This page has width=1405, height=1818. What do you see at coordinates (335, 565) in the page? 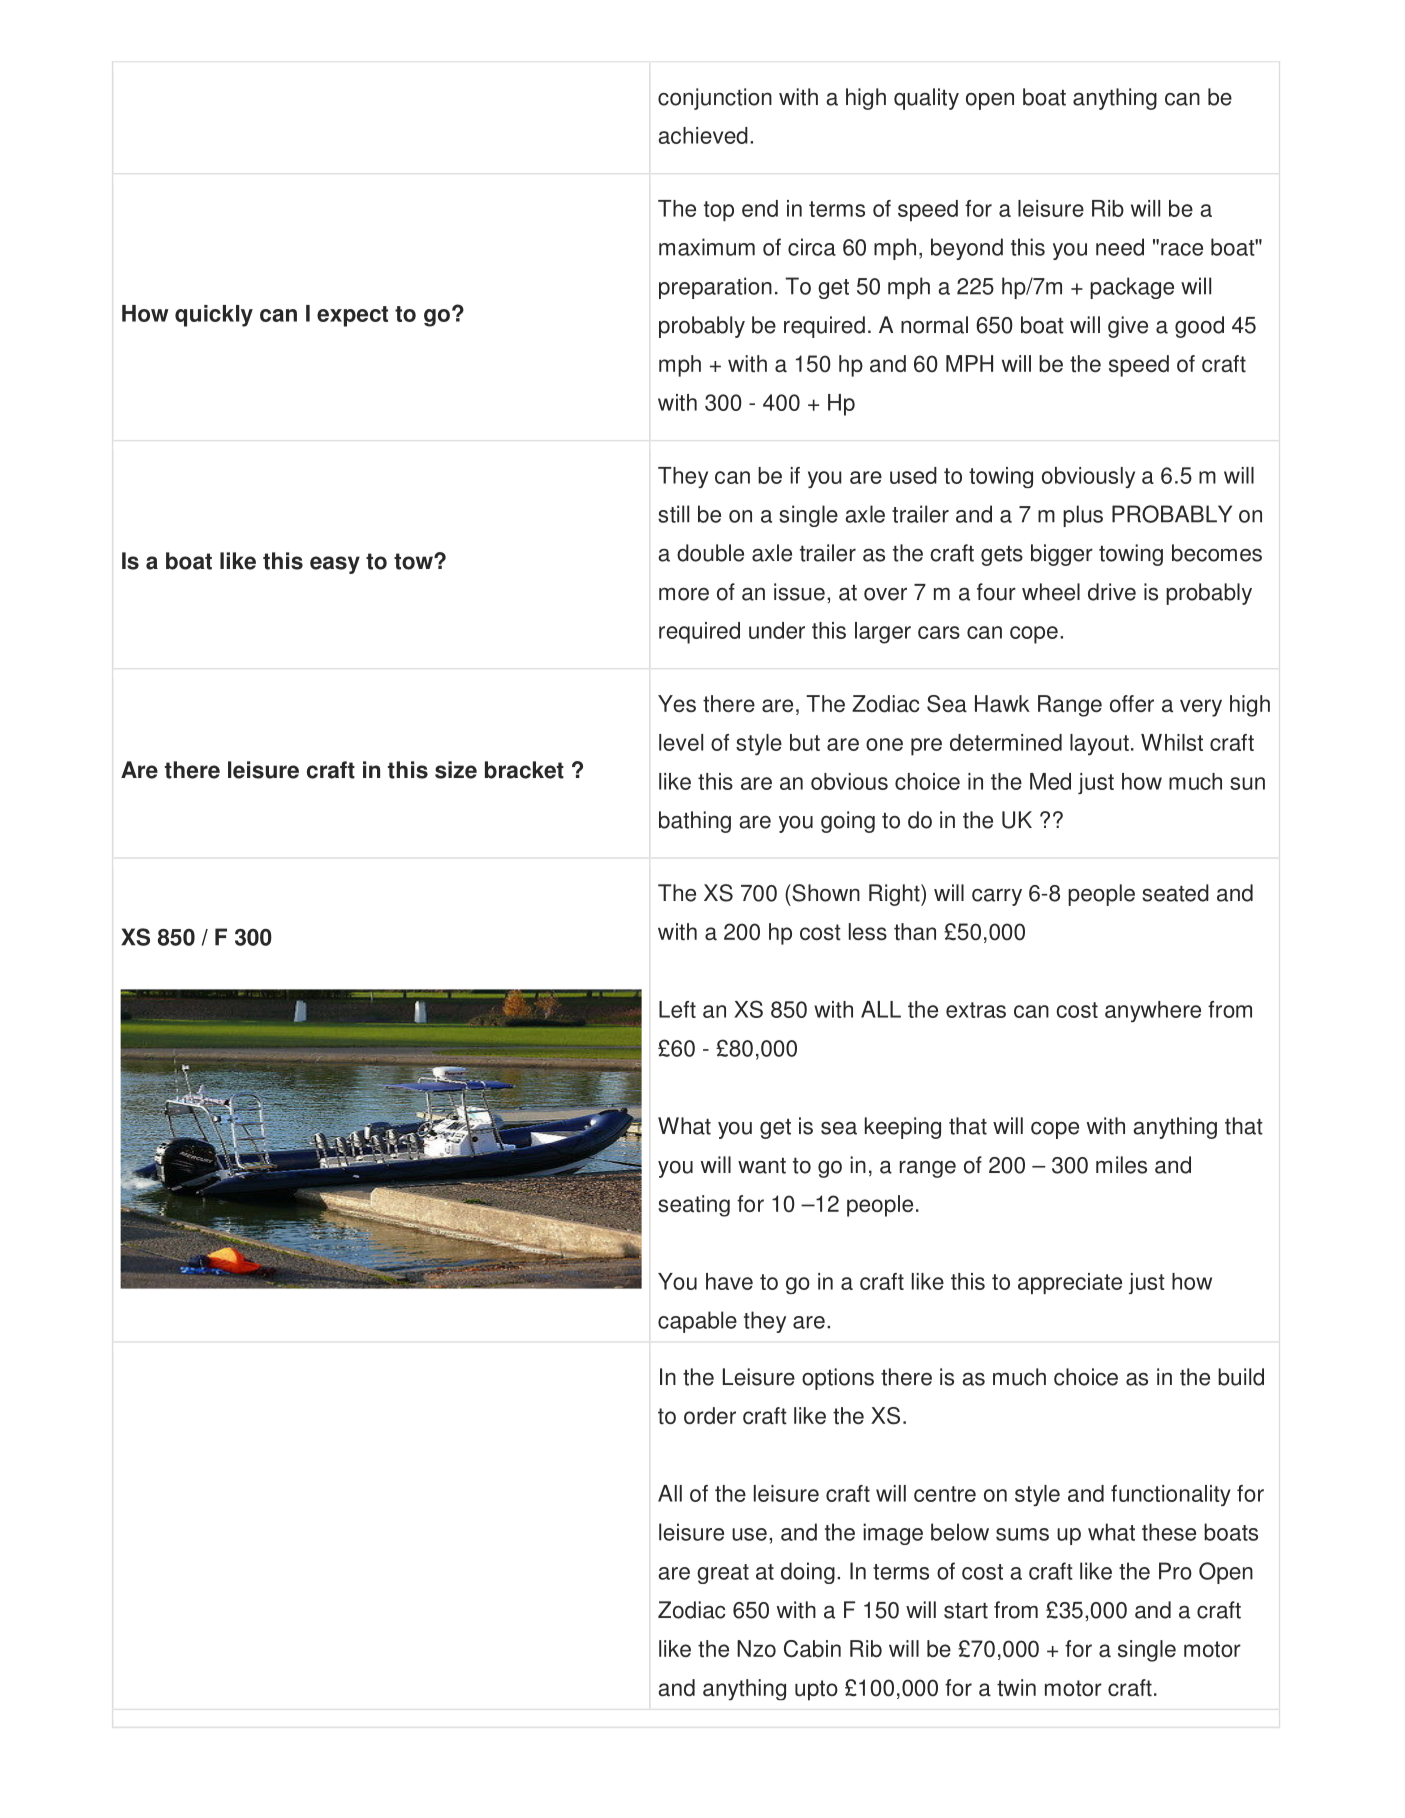
I see `easy` at bounding box center [335, 565].
